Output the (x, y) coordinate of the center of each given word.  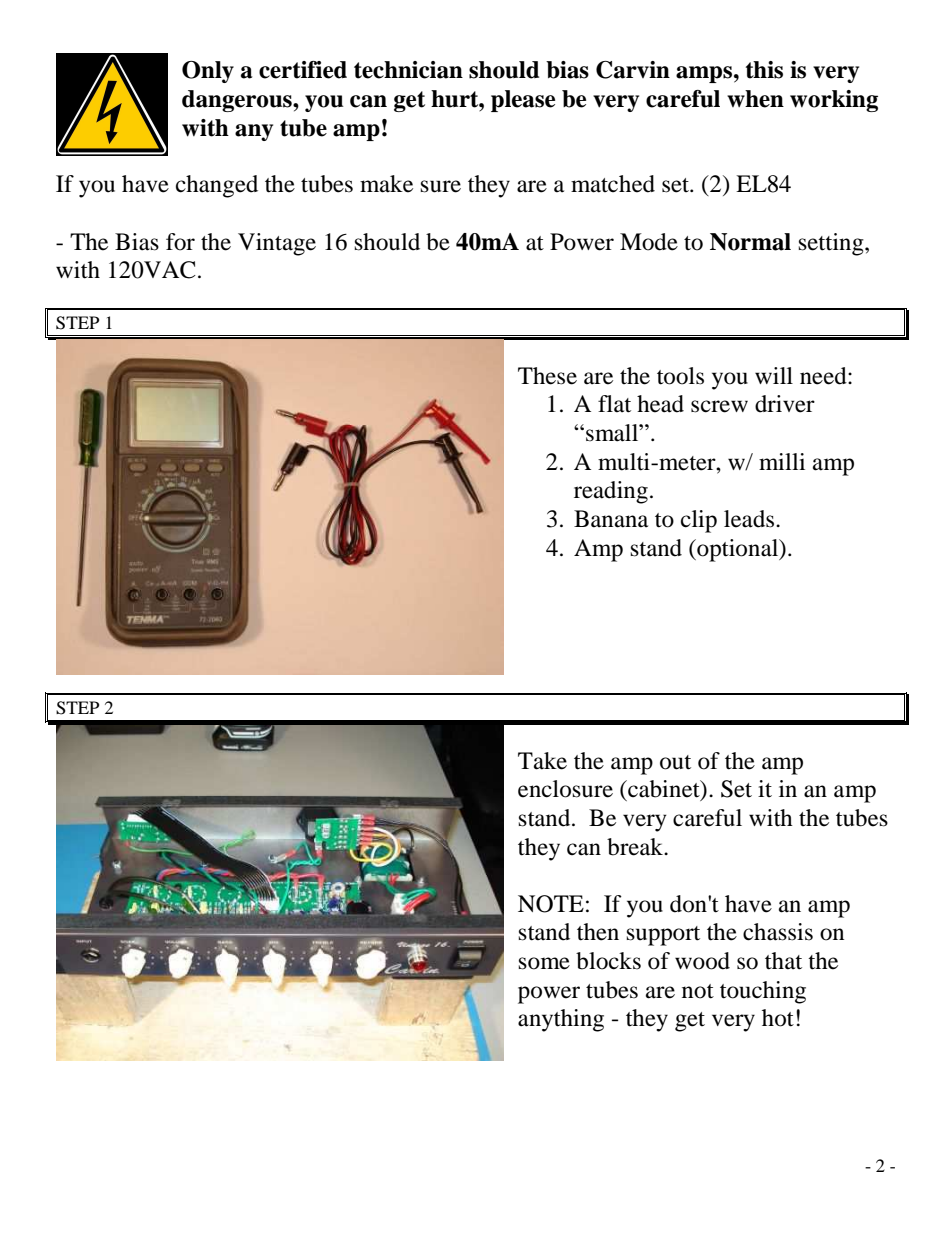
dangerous (238, 101)
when (755, 99)
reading (611, 492)
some (544, 963)
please (523, 101)
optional (738, 550)
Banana (611, 519)
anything (561, 1020)
